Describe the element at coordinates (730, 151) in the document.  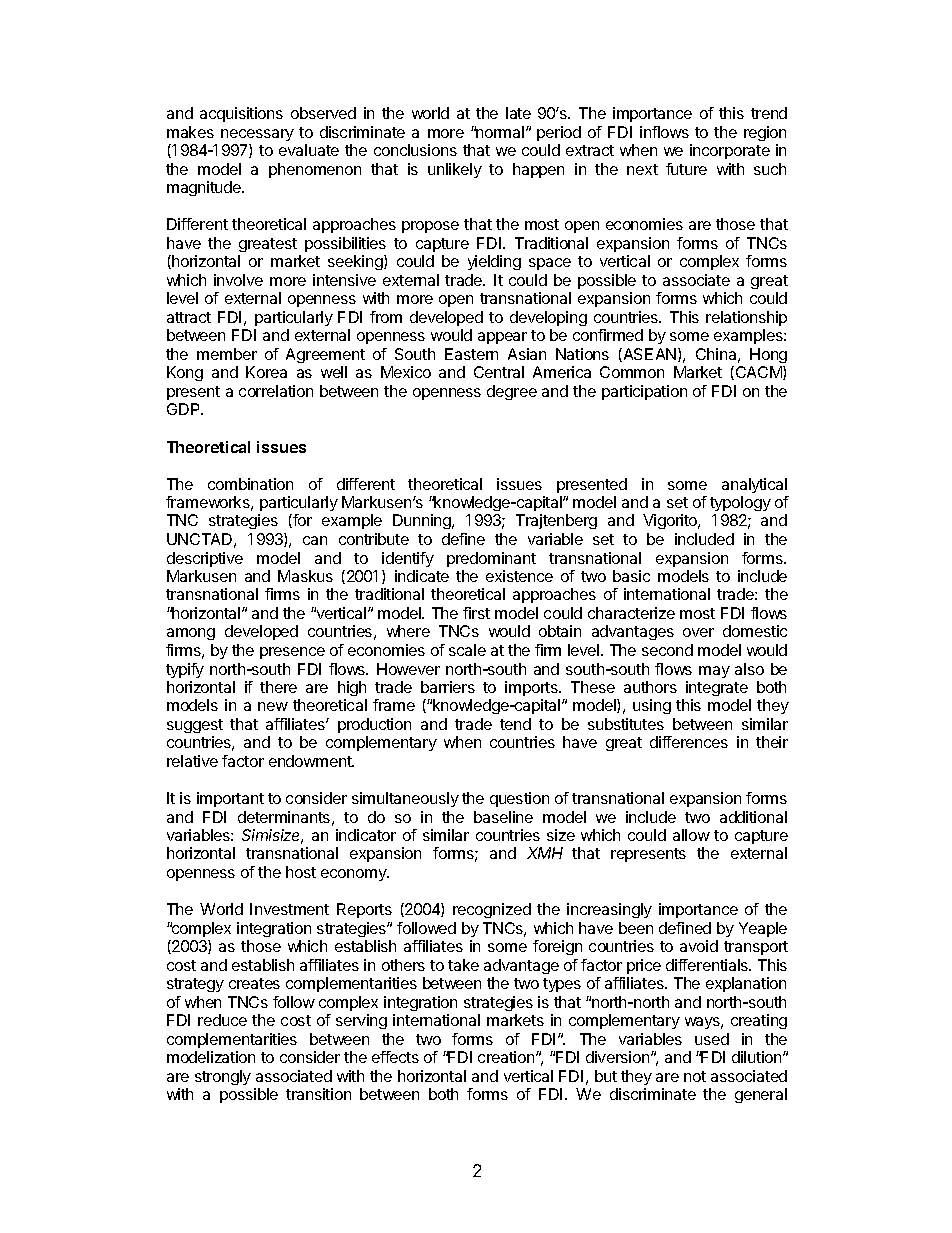
I see `incorporate` at that location.
